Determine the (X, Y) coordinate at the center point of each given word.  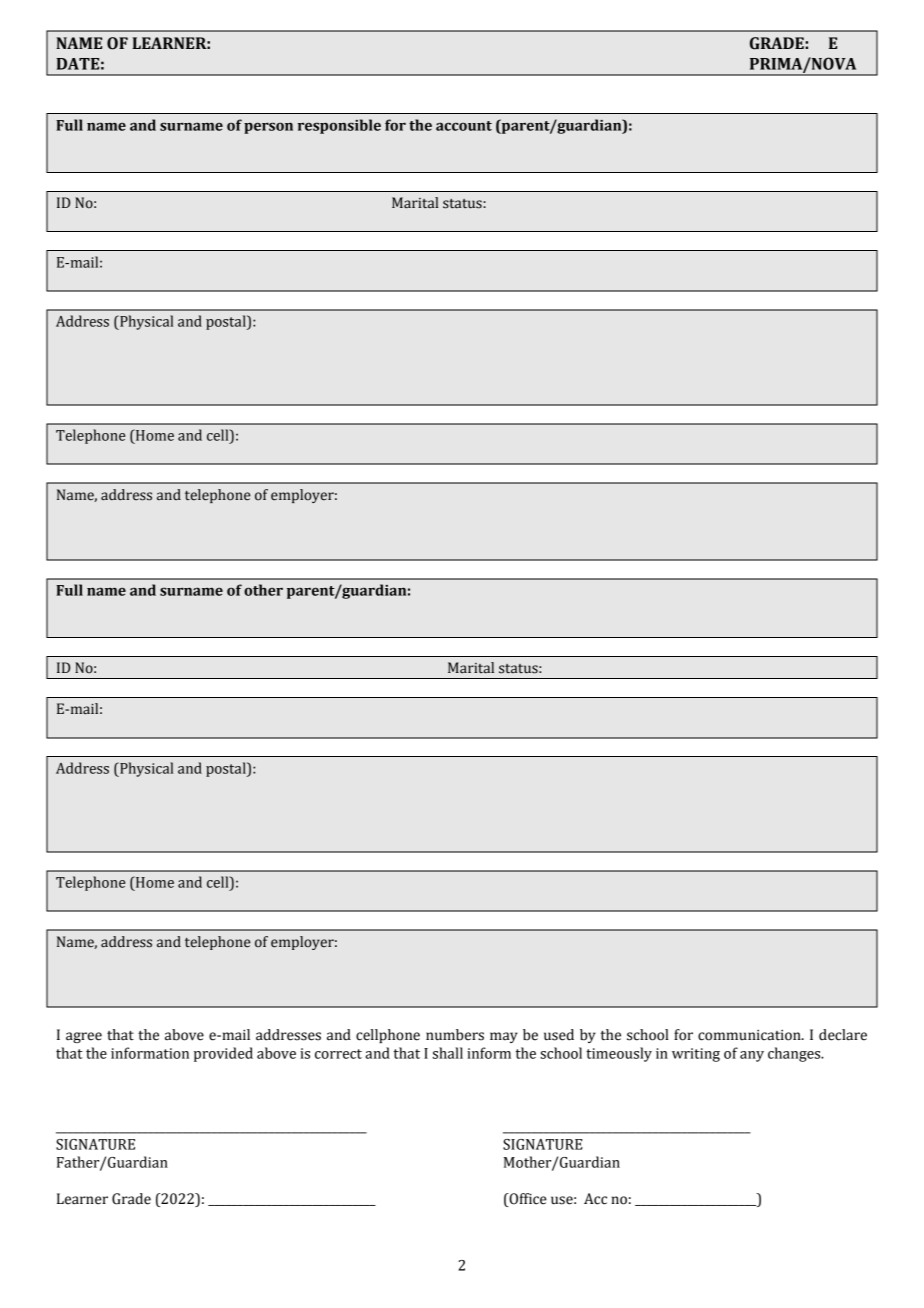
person (268, 128)
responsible (339, 126)
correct (338, 1054)
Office (527, 1200)
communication (750, 1035)
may (504, 1037)
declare (843, 1035)
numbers (455, 1035)
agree (84, 1037)
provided (223, 1054)
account (464, 126)
